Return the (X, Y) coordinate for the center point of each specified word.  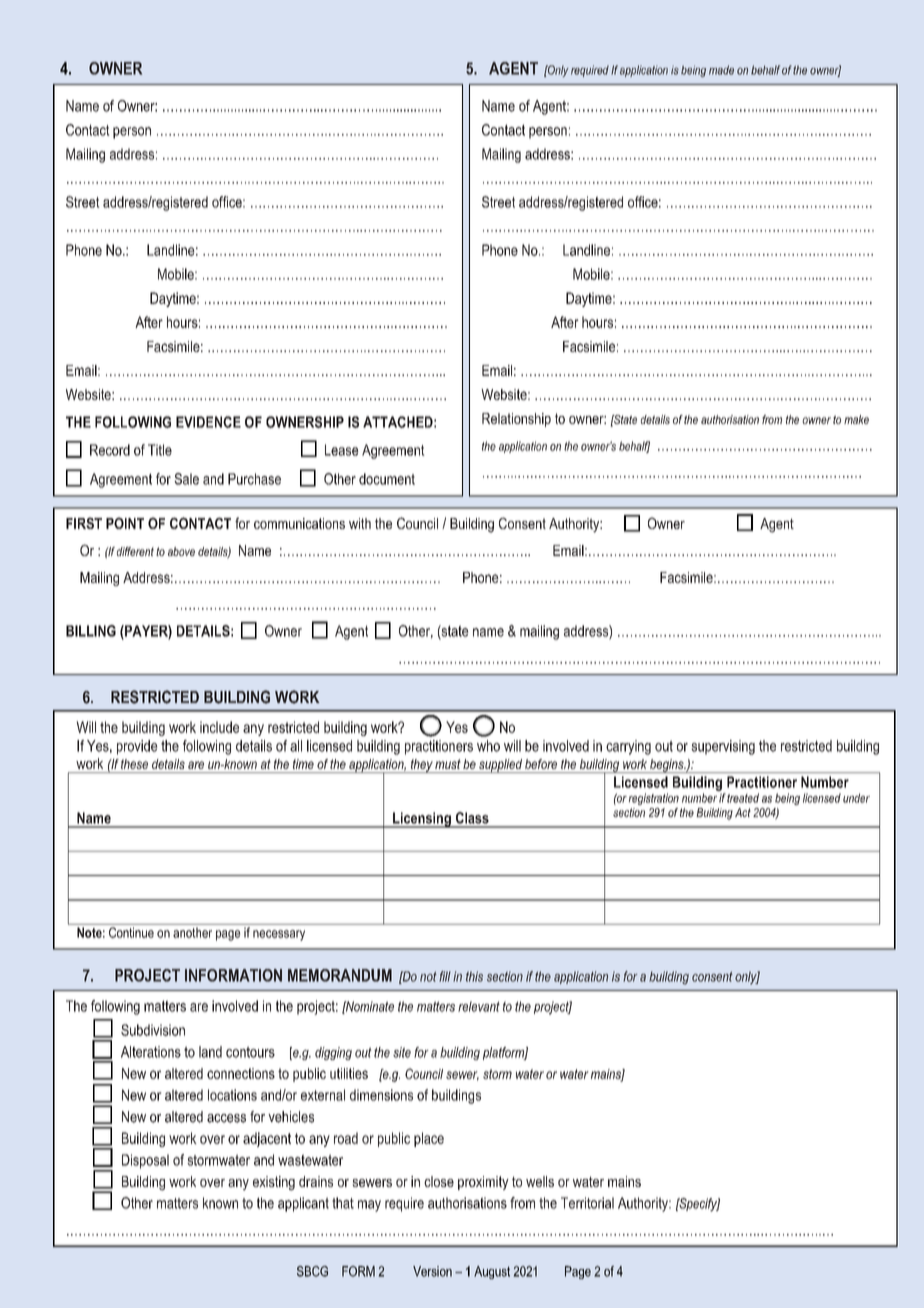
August (492, 1272)
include (219, 727)
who (488, 746)
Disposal (145, 1161)
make (856, 419)
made (721, 70)
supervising (723, 747)
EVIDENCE (208, 422)
